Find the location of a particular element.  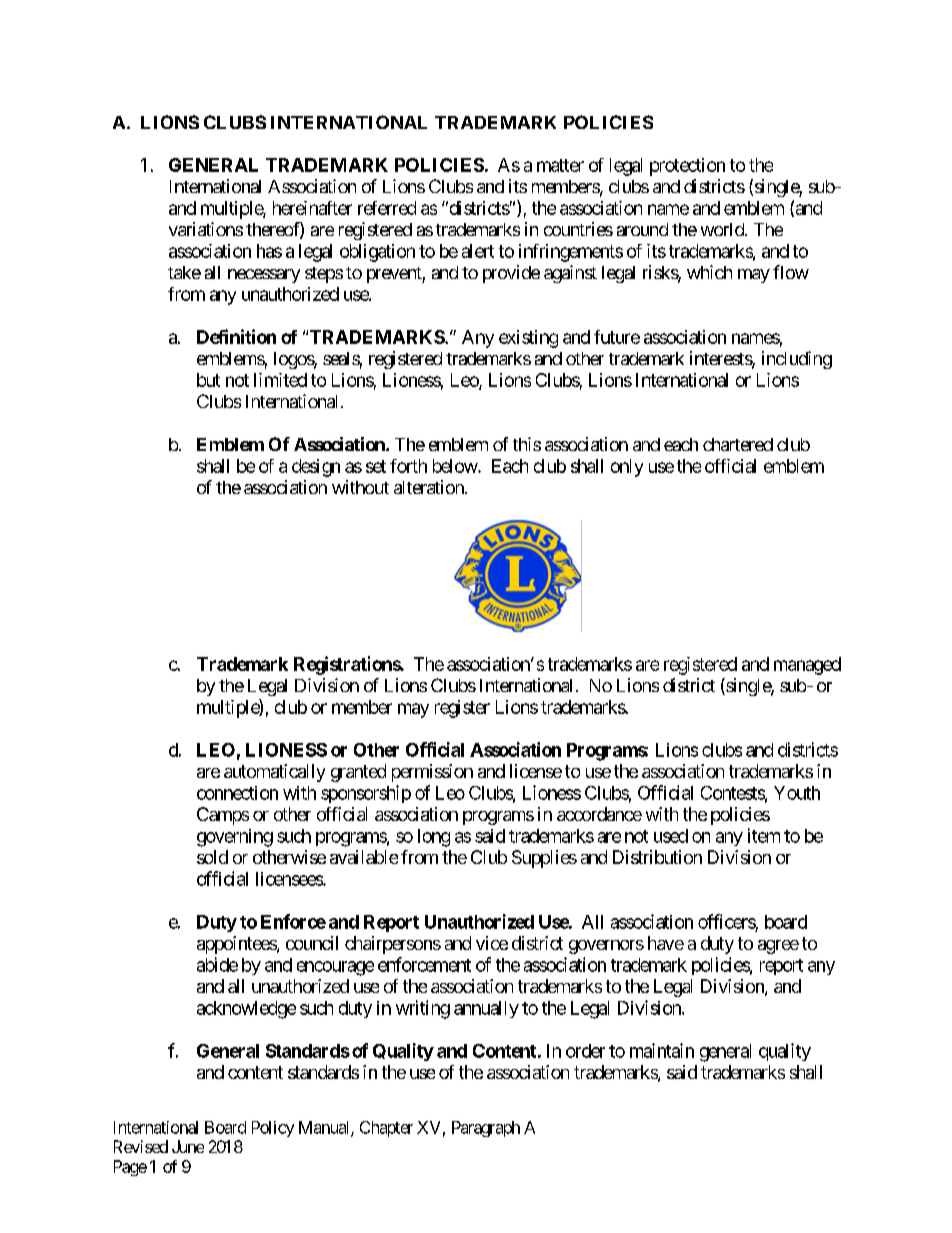

sold is located at coordinates (212, 857).
